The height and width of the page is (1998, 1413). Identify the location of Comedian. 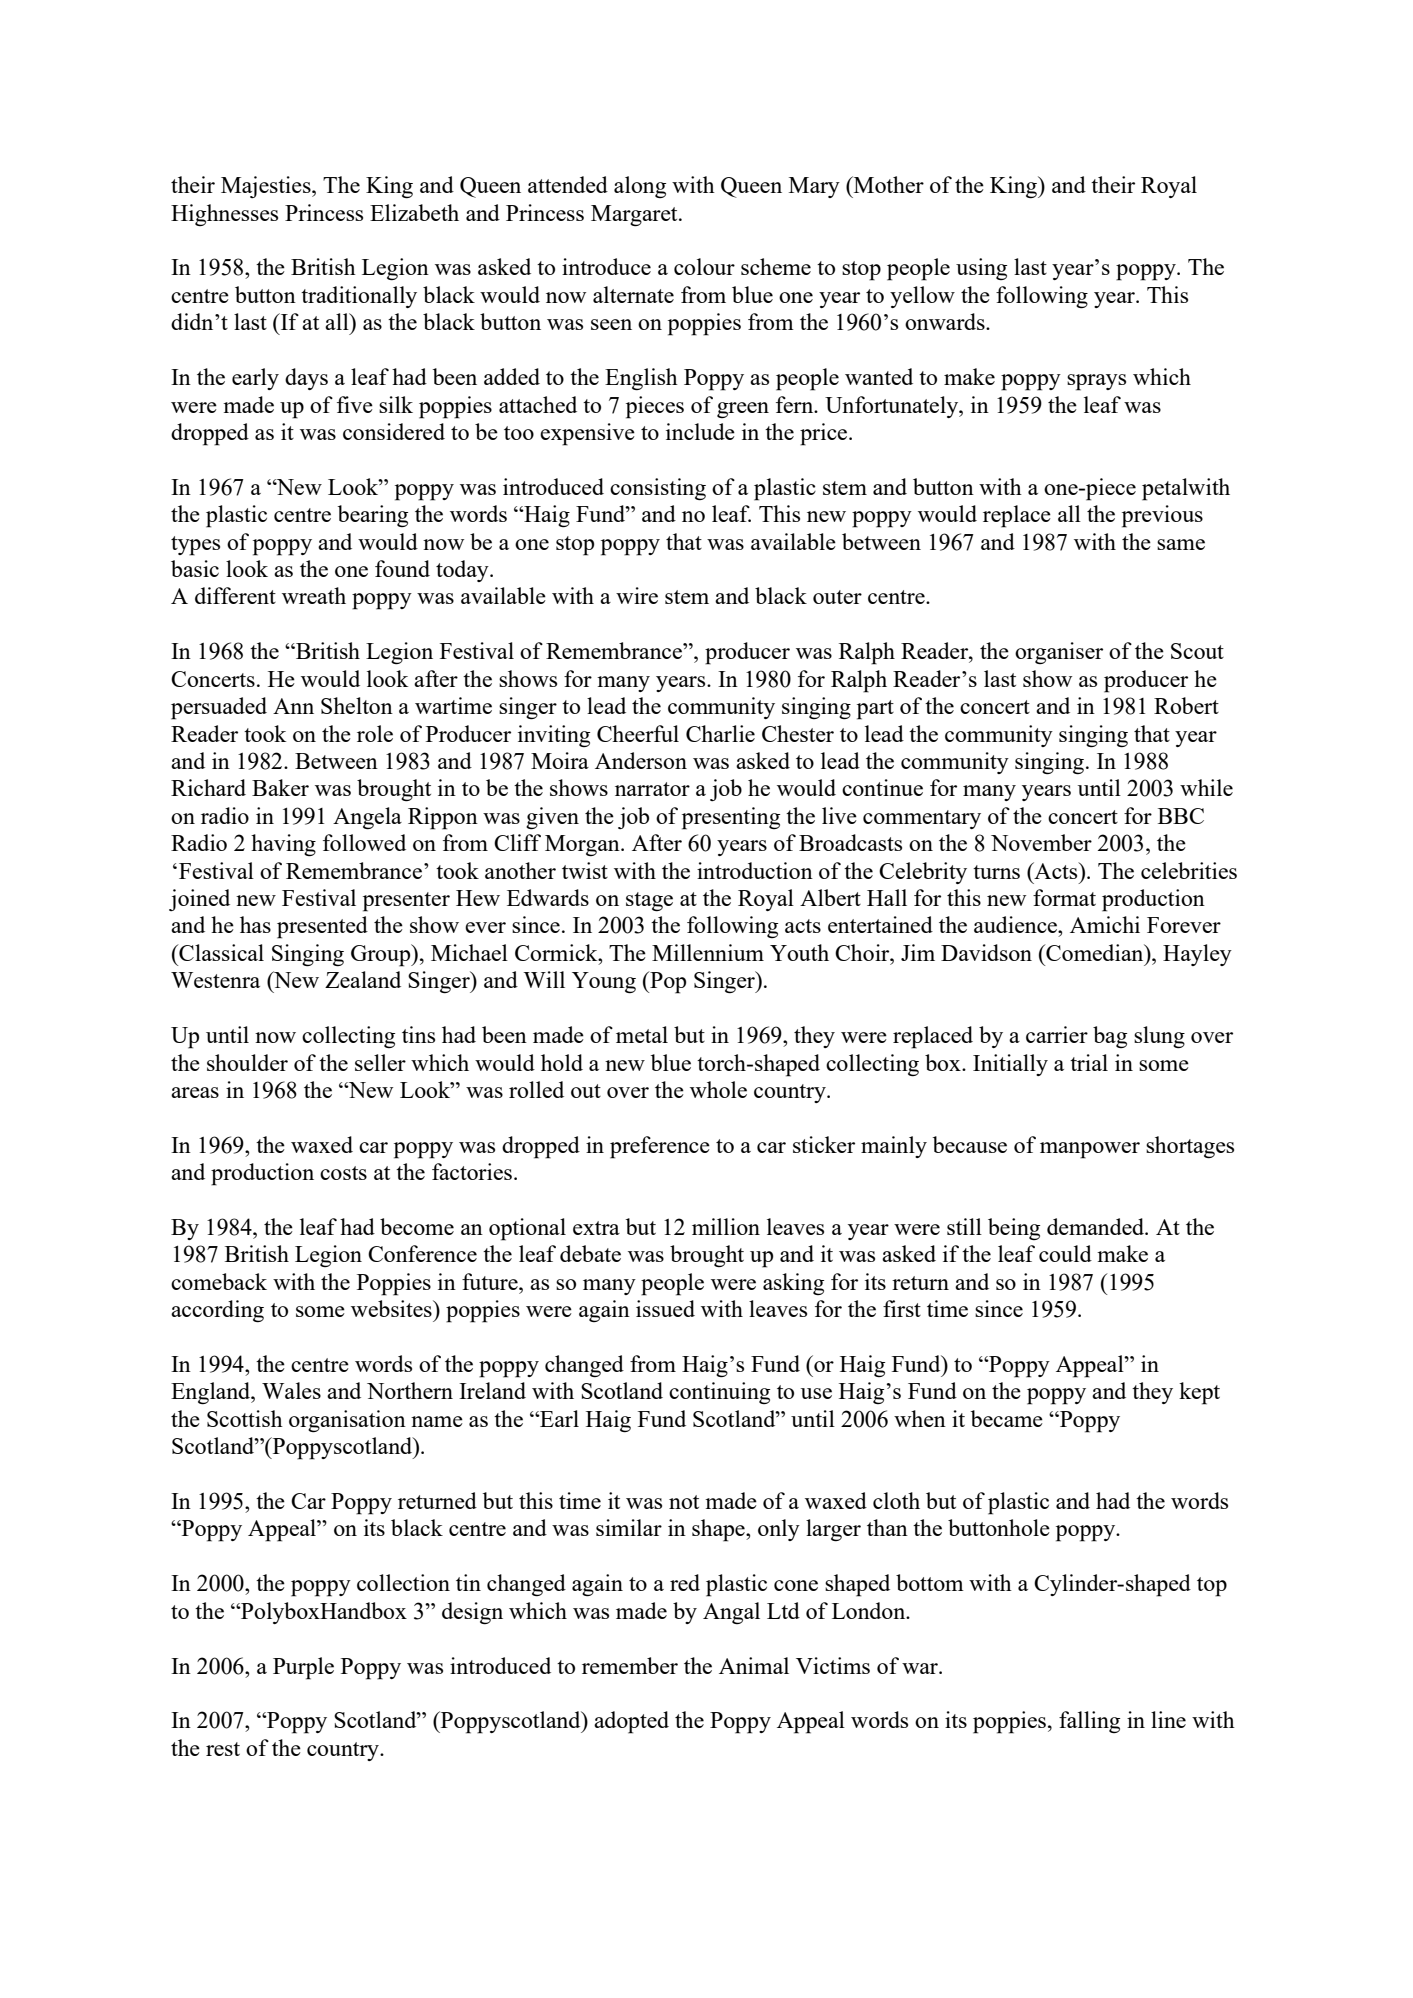
(1095, 952).
